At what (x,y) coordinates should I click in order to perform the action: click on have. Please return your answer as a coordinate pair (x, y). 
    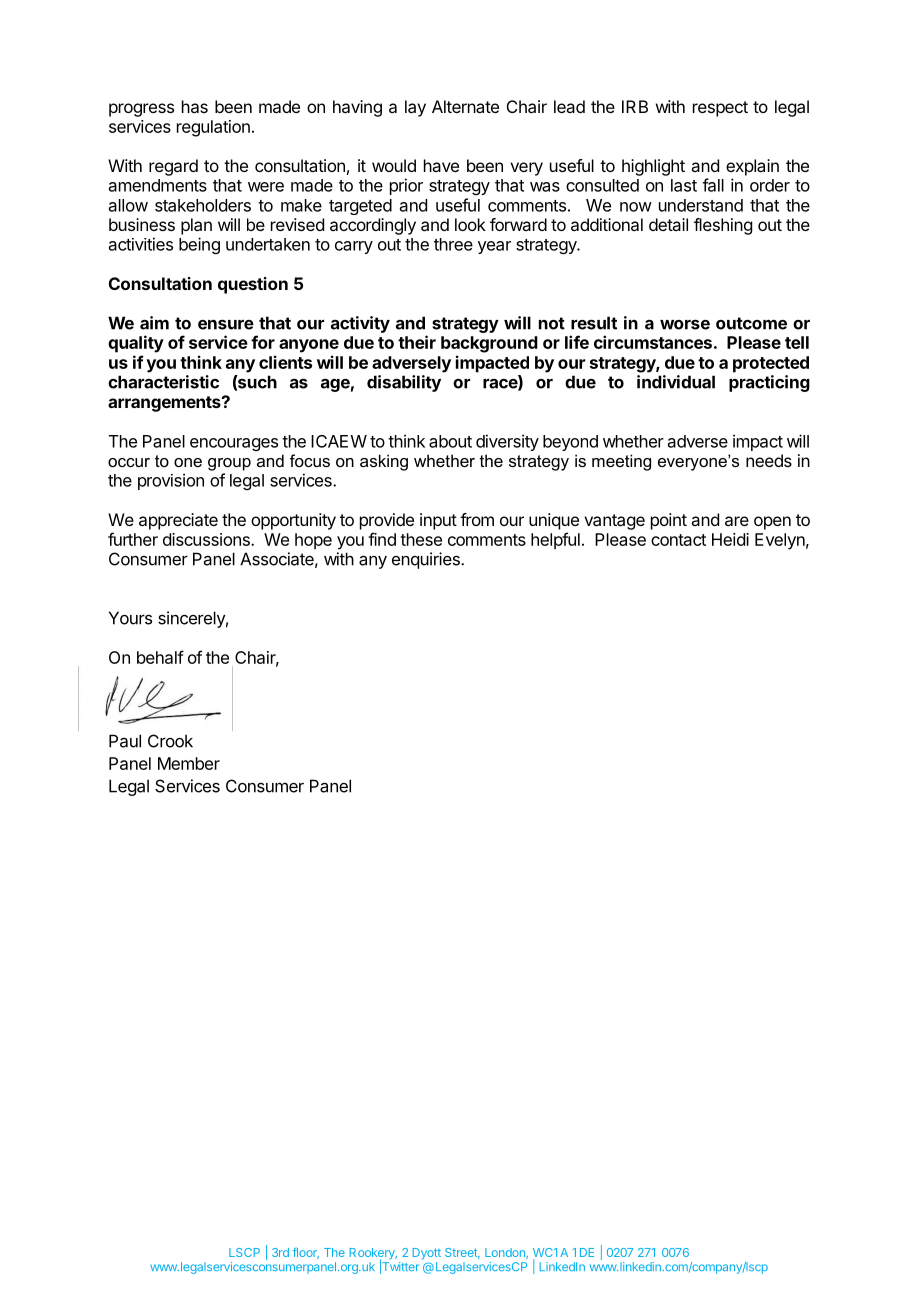
    Looking at the image, I should click on (441, 165).
